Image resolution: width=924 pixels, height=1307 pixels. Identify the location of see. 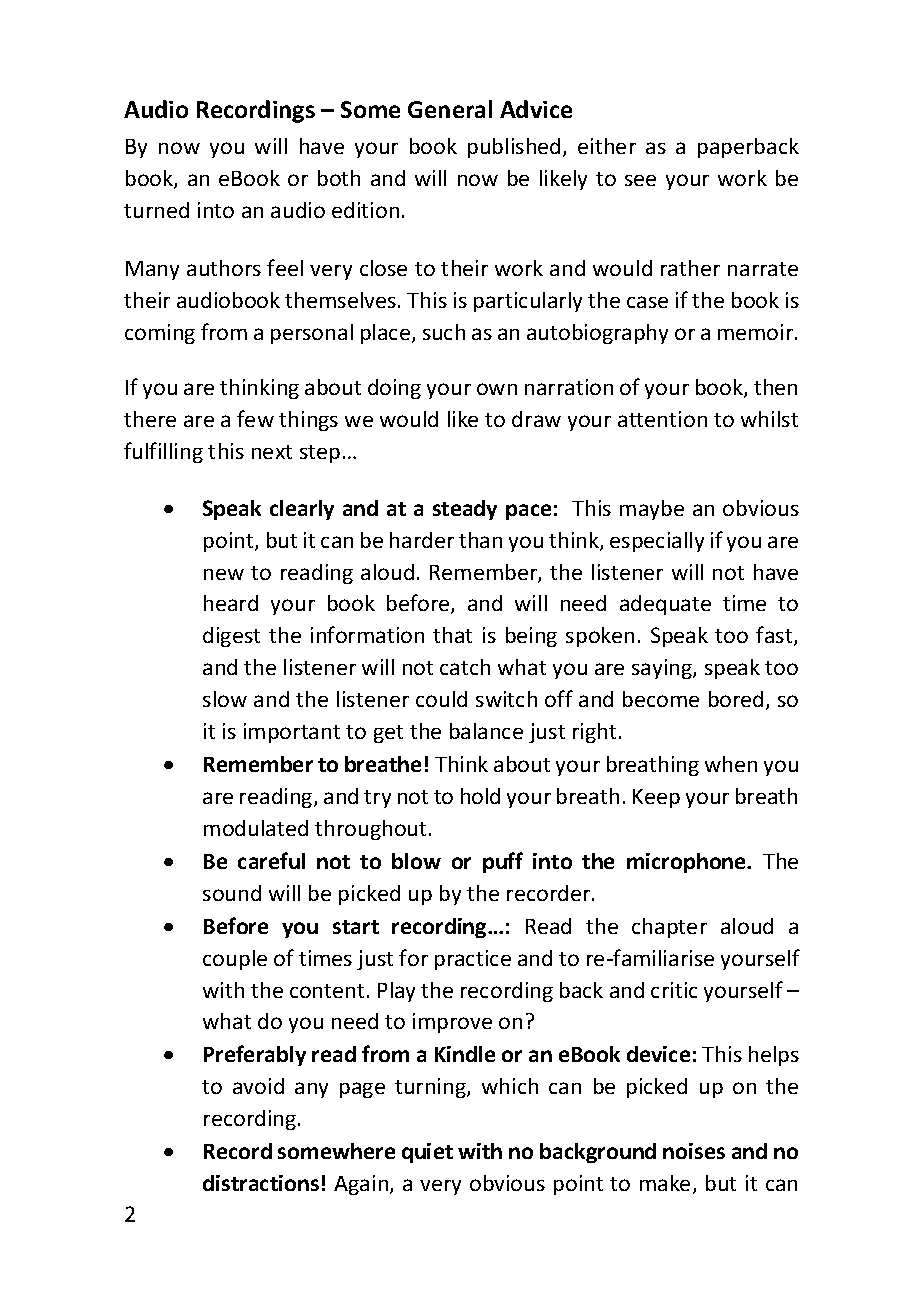
(640, 180).
